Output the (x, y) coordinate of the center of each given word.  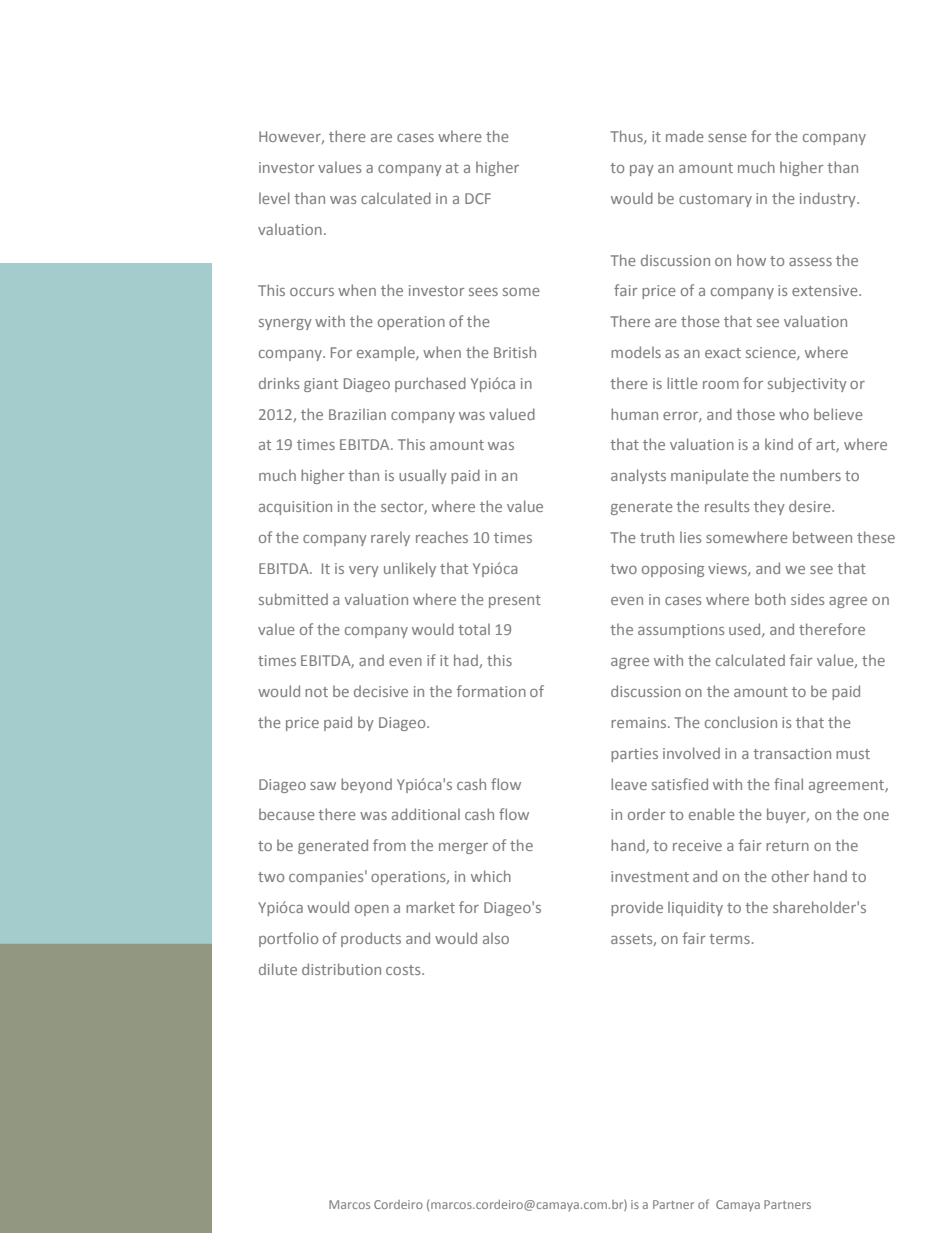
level (274, 198)
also (496, 938)
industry (829, 199)
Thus (627, 137)
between (822, 537)
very (364, 571)
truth (657, 537)
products (371, 939)
